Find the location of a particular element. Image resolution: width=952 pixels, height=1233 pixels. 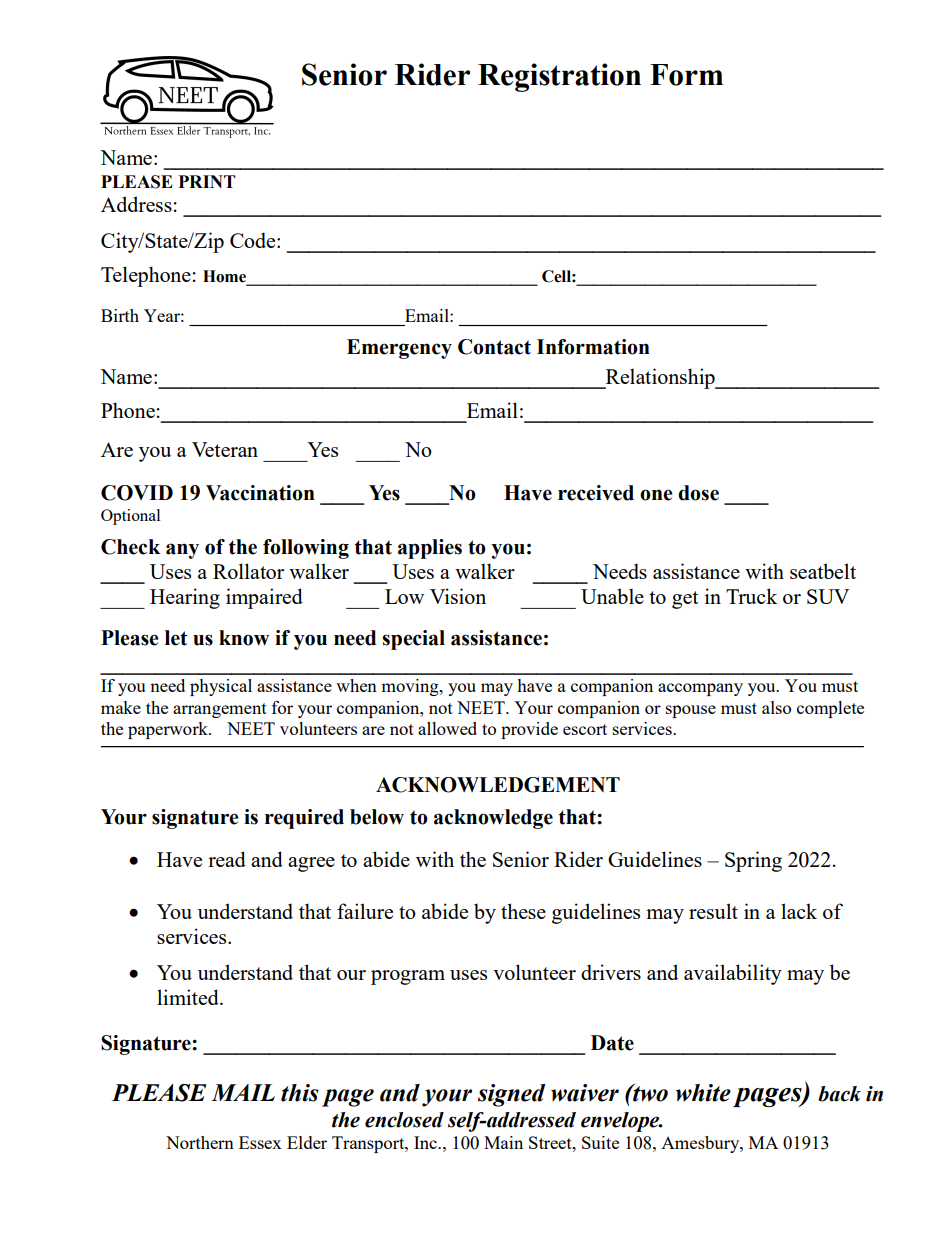

Spring is located at coordinates (753, 861).
